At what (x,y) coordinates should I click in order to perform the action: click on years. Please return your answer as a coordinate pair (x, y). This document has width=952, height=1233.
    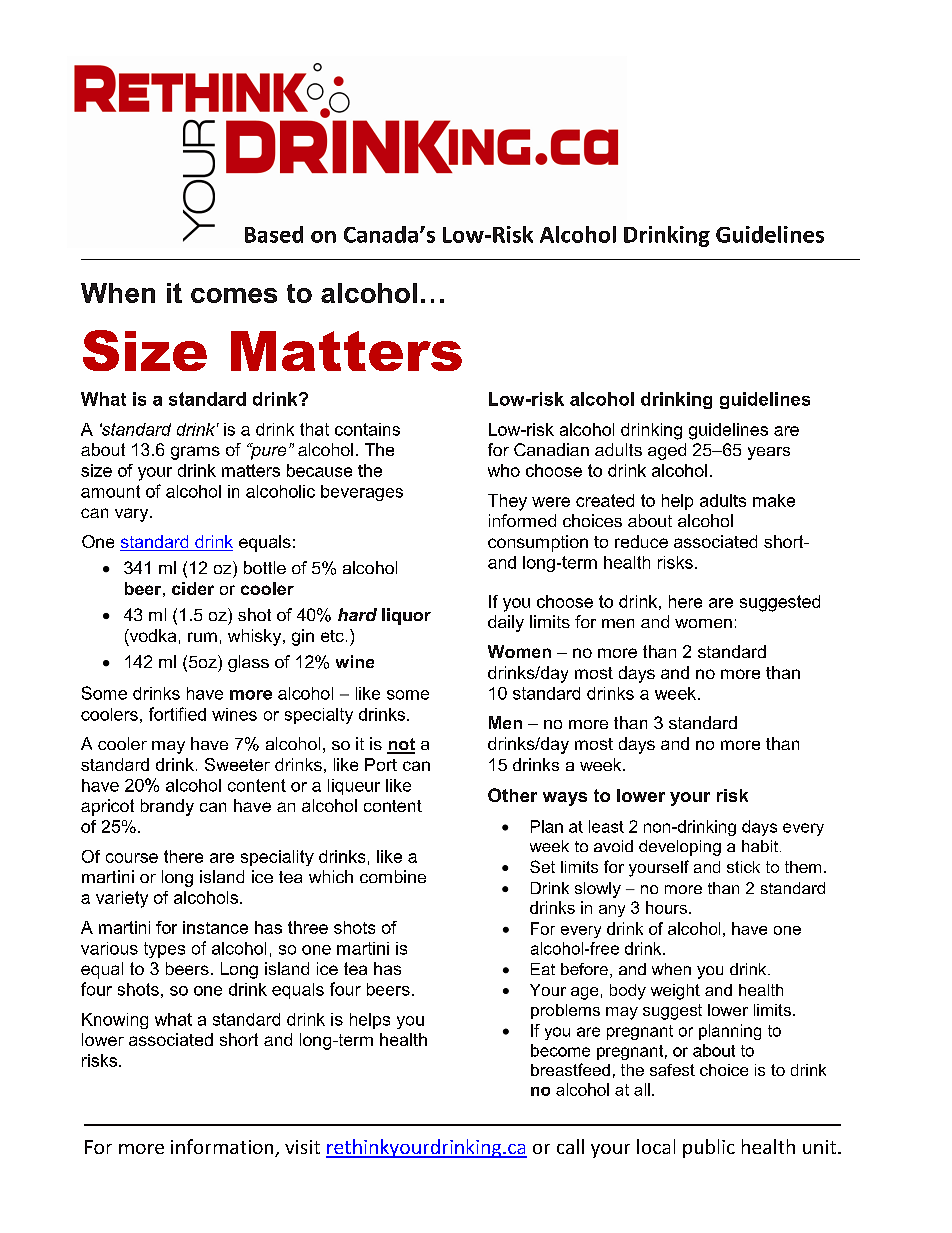
    Looking at the image, I should click on (769, 453).
